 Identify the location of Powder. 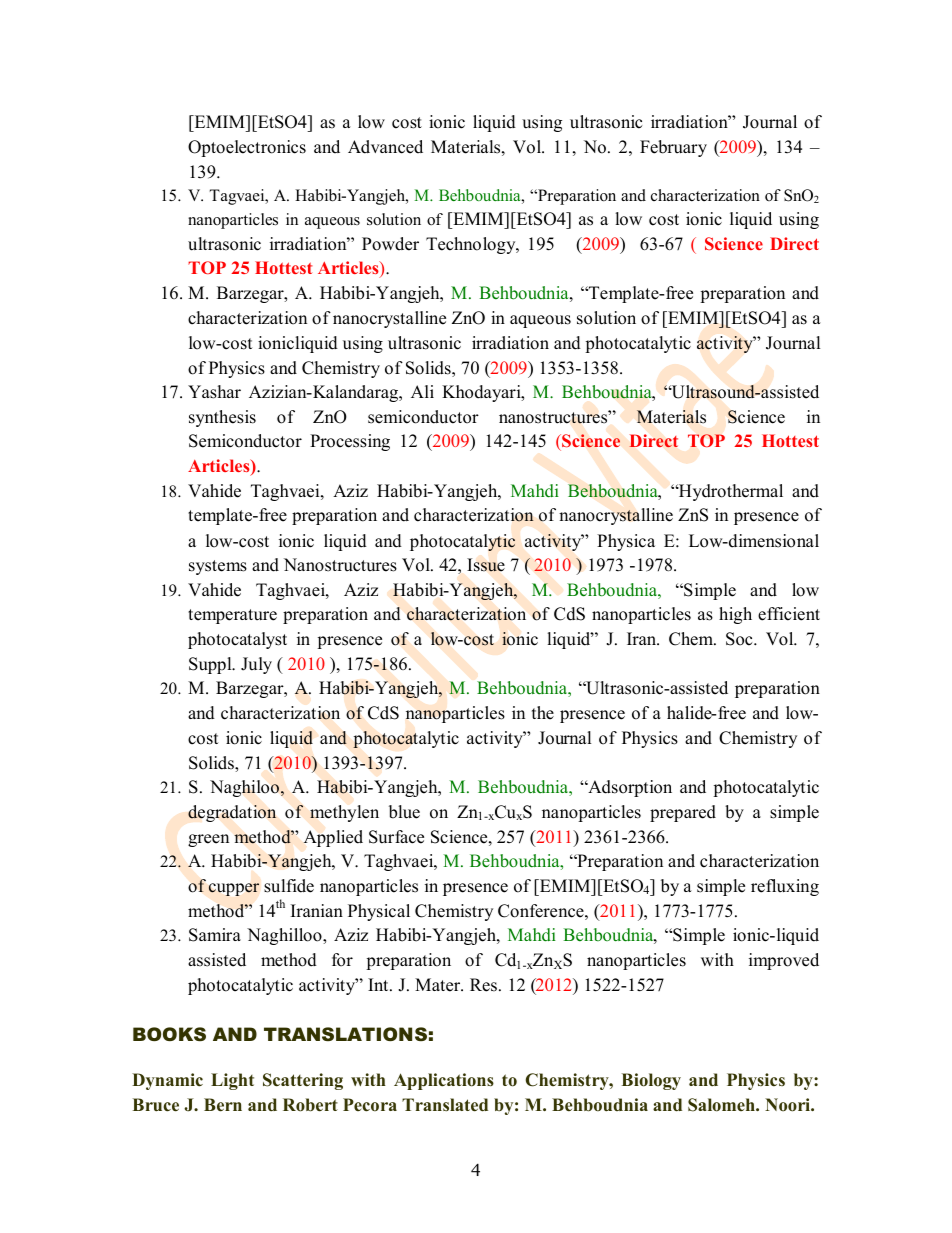
(390, 244).
